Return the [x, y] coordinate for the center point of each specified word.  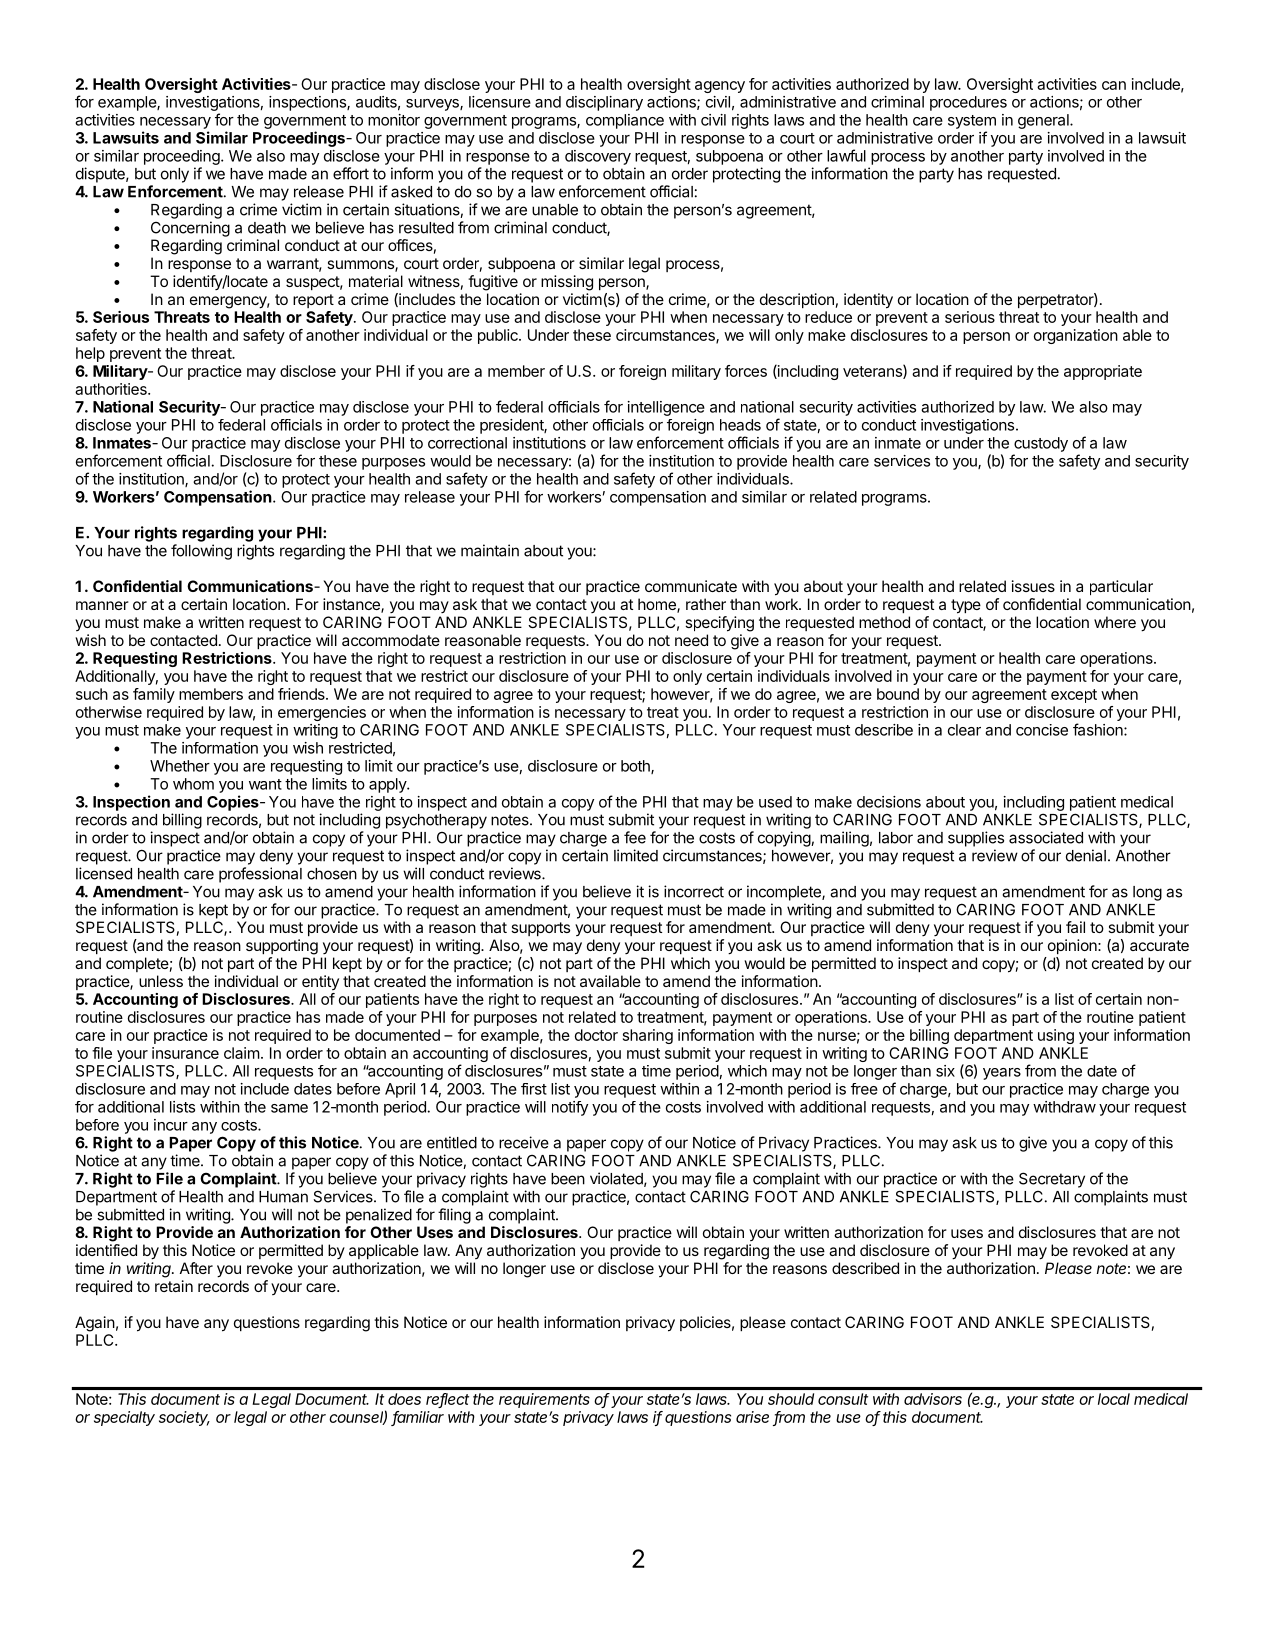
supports [540, 929]
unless [161, 981]
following [201, 552]
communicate [691, 586]
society [184, 1418]
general [1044, 121]
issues [1033, 586]
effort [351, 173]
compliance [625, 121]
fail [1075, 927]
